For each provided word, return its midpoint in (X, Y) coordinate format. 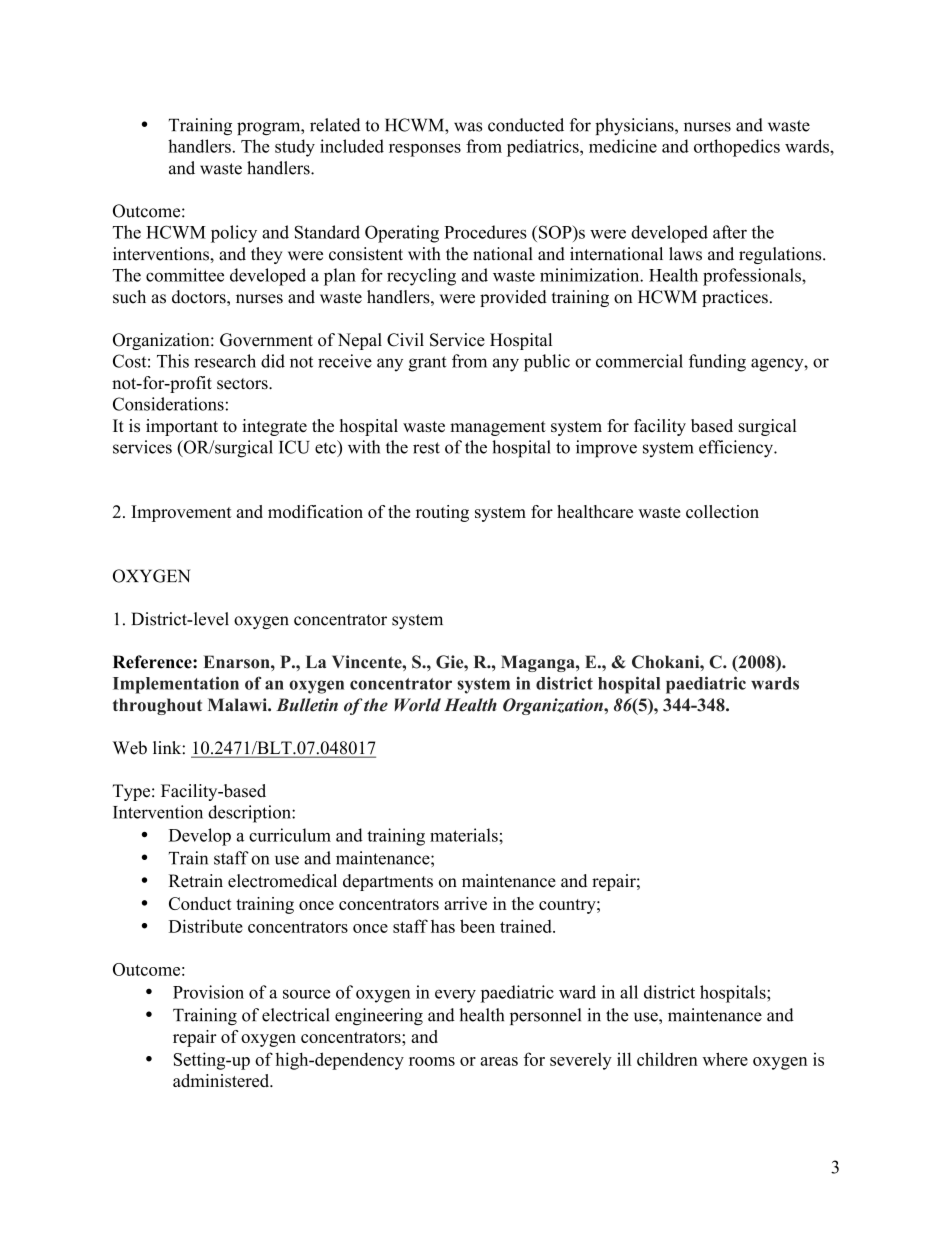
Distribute (206, 926)
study (295, 148)
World (417, 705)
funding (717, 363)
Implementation (176, 685)
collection (722, 511)
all (629, 992)
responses (425, 150)
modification (315, 511)
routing (442, 513)
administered (222, 1080)
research (225, 361)
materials (465, 835)
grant (427, 364)
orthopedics (737, 148)
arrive (465, 903)
